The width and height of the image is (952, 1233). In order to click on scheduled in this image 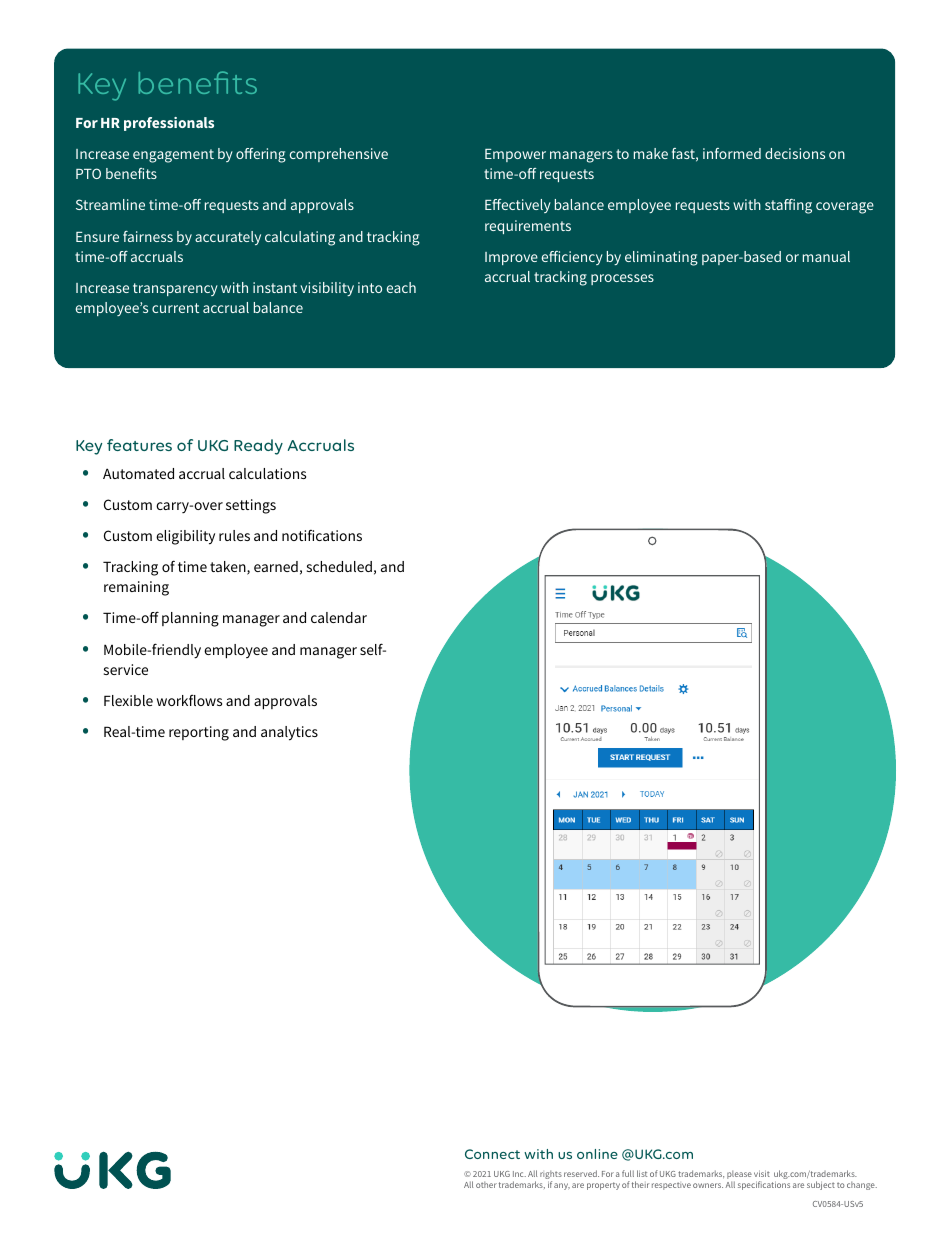, I will do `click(339, 566)`.
